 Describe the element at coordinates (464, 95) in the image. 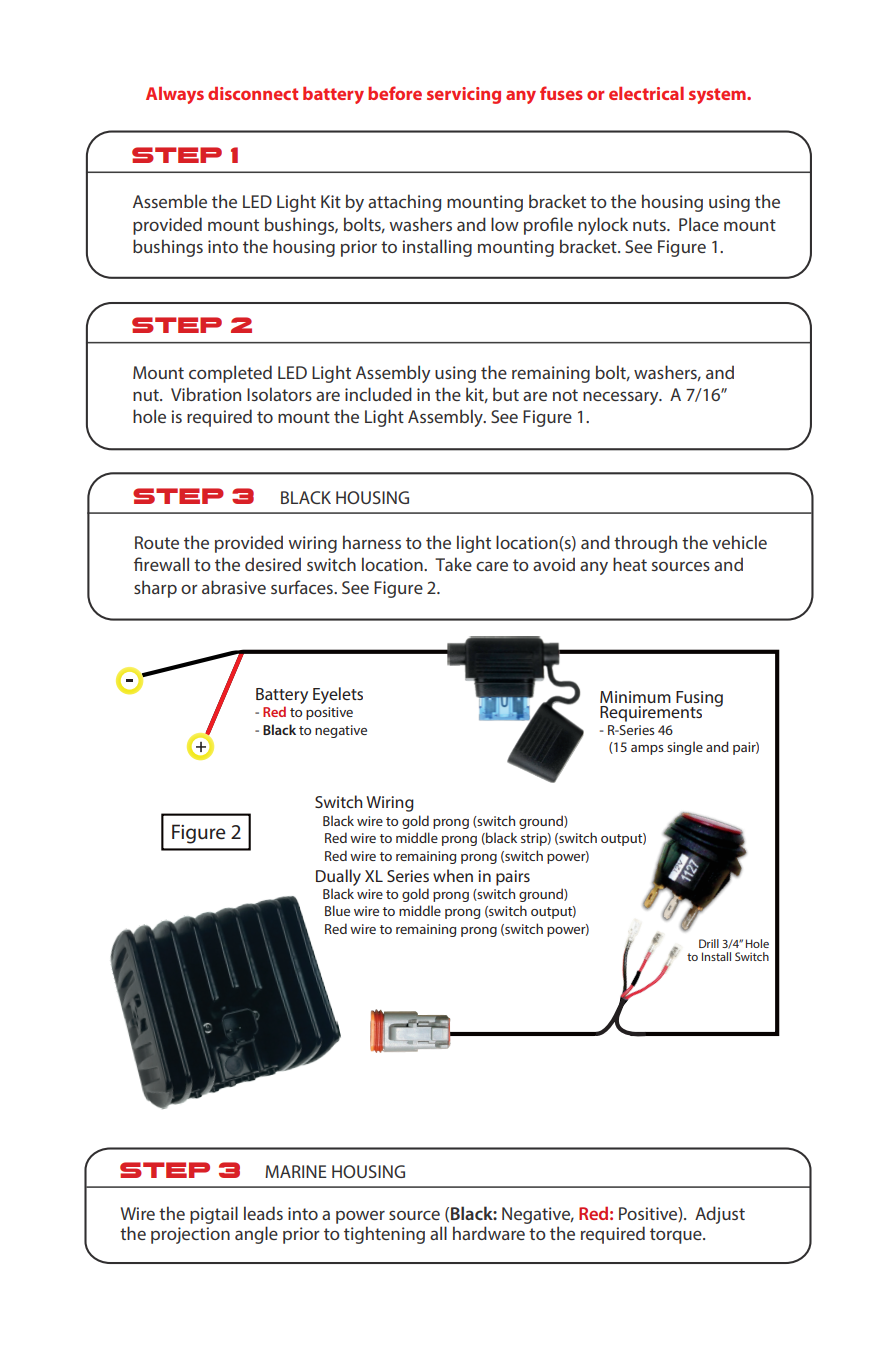

I see `servicing` at that location.
